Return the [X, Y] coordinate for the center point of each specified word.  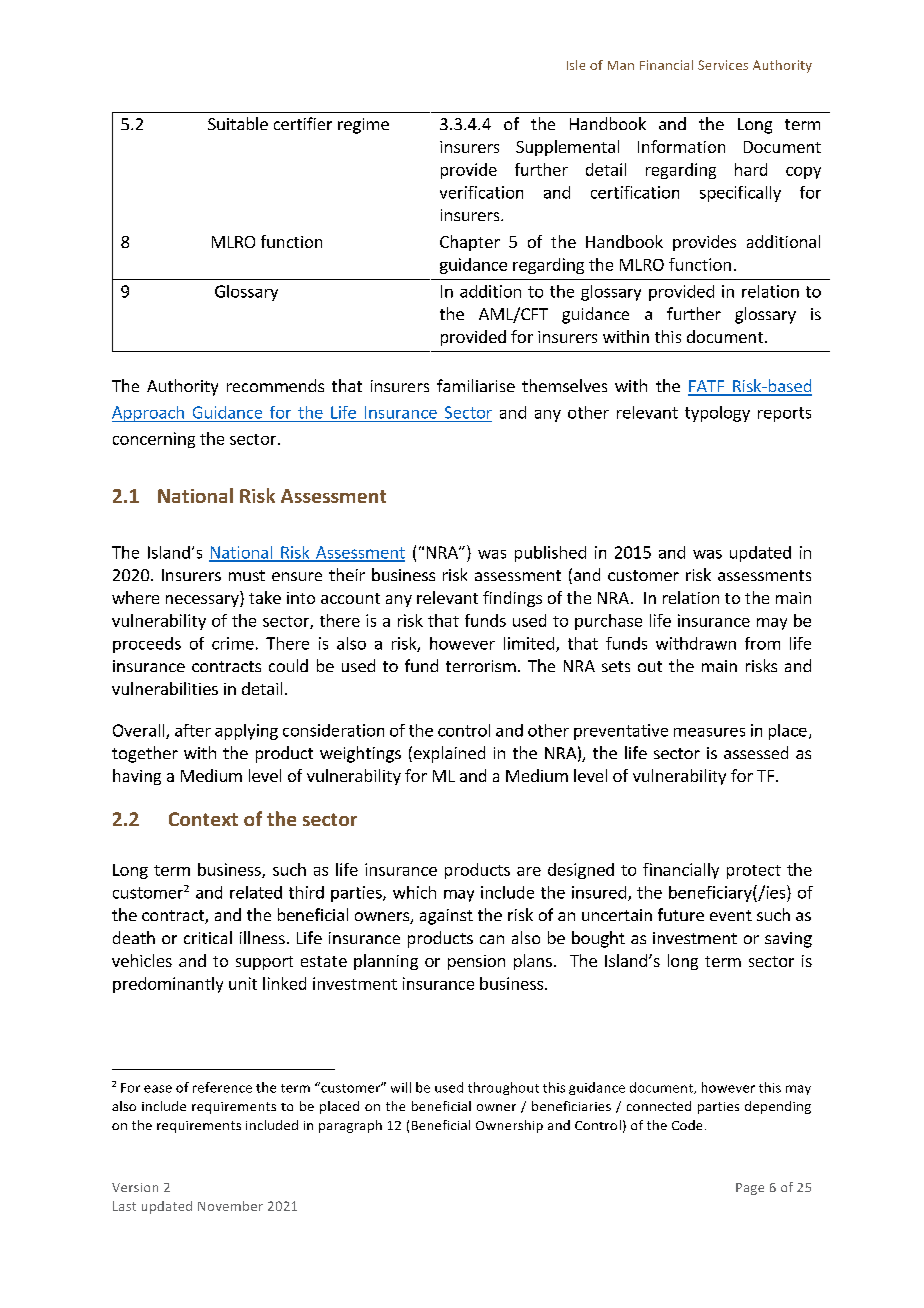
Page [750, 1189]
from [762, 643]
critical [208, 937]
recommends [275, 385]
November [230, 1206]
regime [363, 126]
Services [723, 65]
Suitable [238, 123]
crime [233, 643]
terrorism [481, 666]
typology [717, 414]
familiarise [476, 385]
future [681, 914]
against [446, 917]
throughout [503, 1088]
